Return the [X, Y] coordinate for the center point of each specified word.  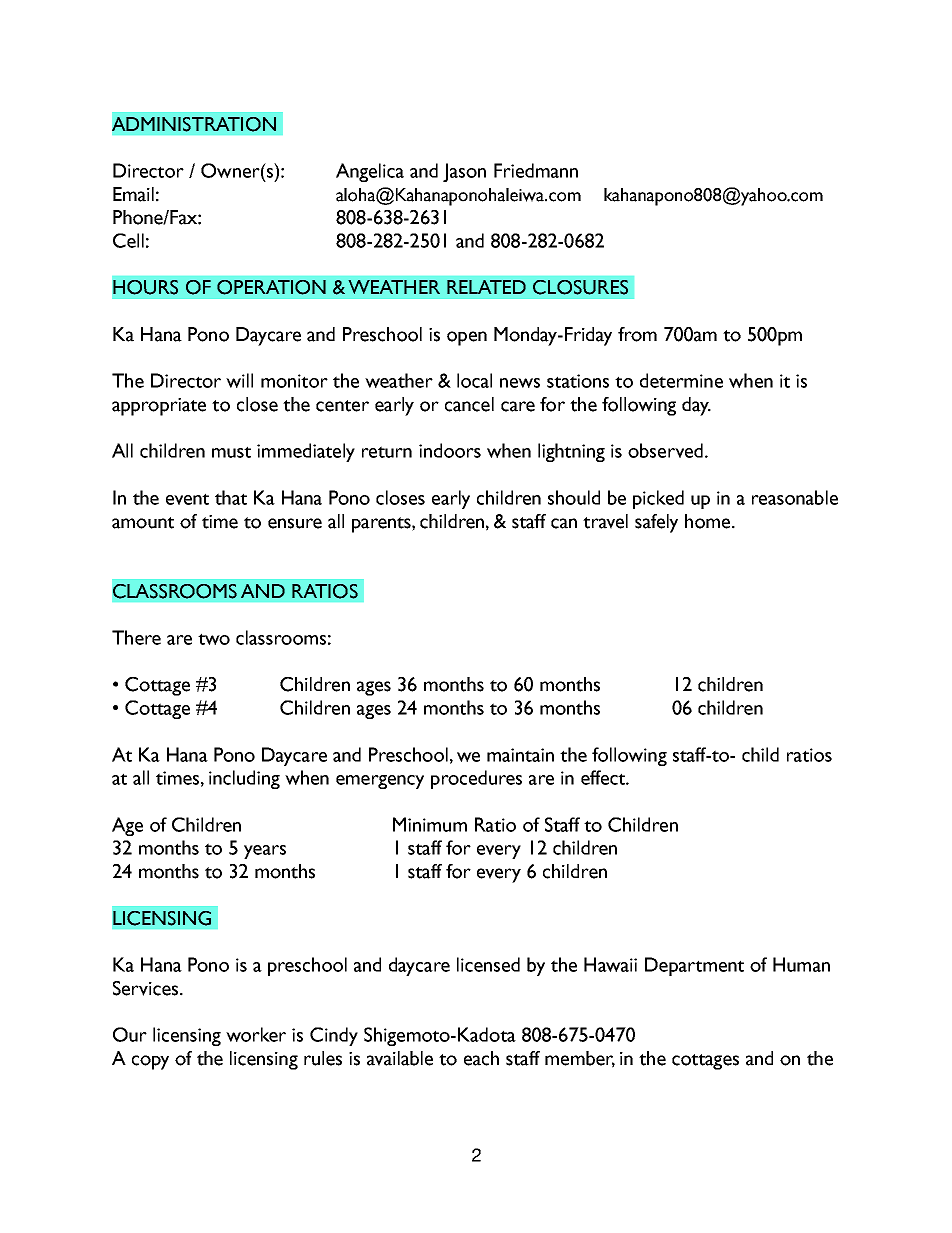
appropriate [159, 407]
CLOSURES [580, 287]
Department [694, 966]
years [265, 852]
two [214, 639]
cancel [469, 404]
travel [605, 521]
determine [681, 380]
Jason [464, 172]
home [709, 521]
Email [133, 194]
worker [256, 1034]
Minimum [430, 824]
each [481, 1058]
